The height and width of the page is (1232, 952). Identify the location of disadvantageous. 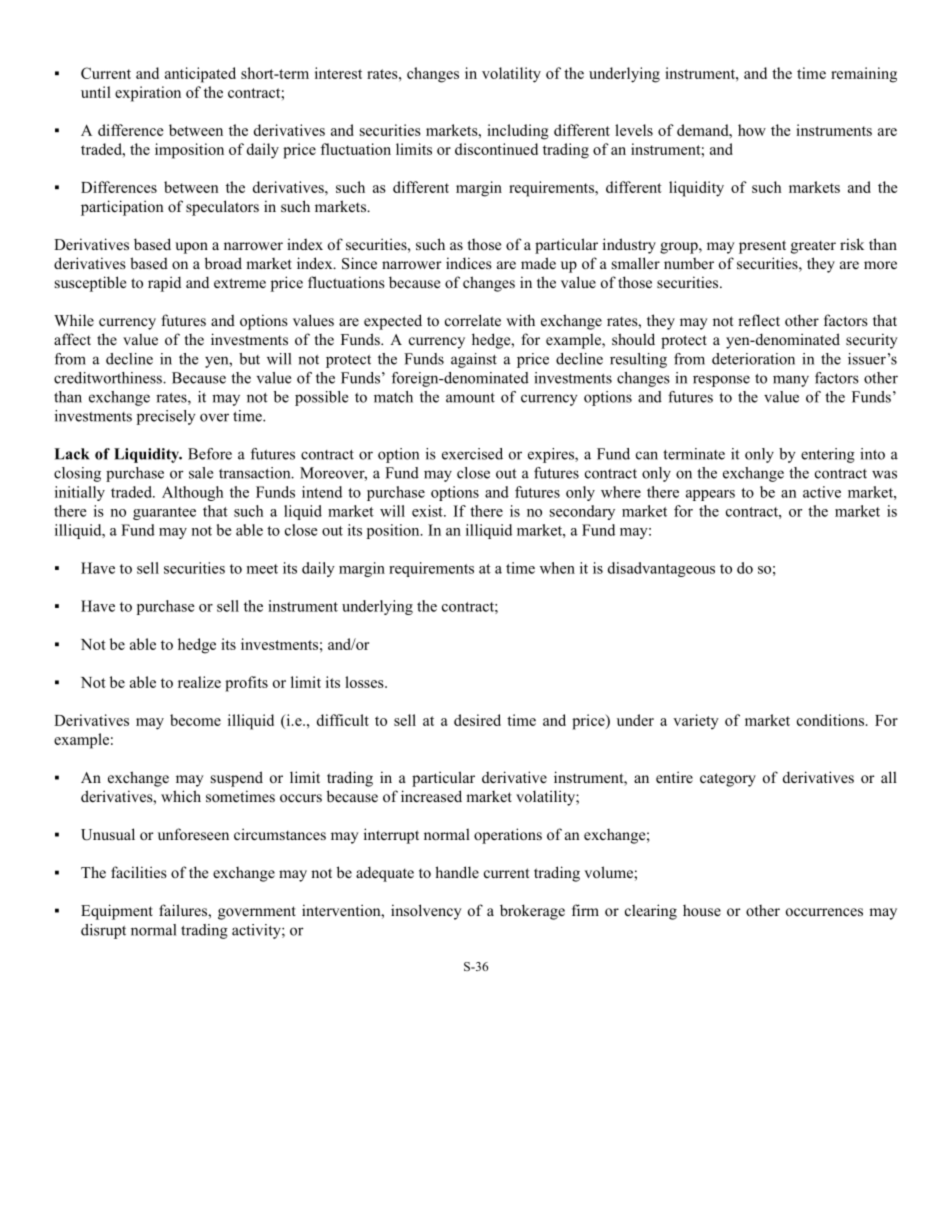
(661, 569).
